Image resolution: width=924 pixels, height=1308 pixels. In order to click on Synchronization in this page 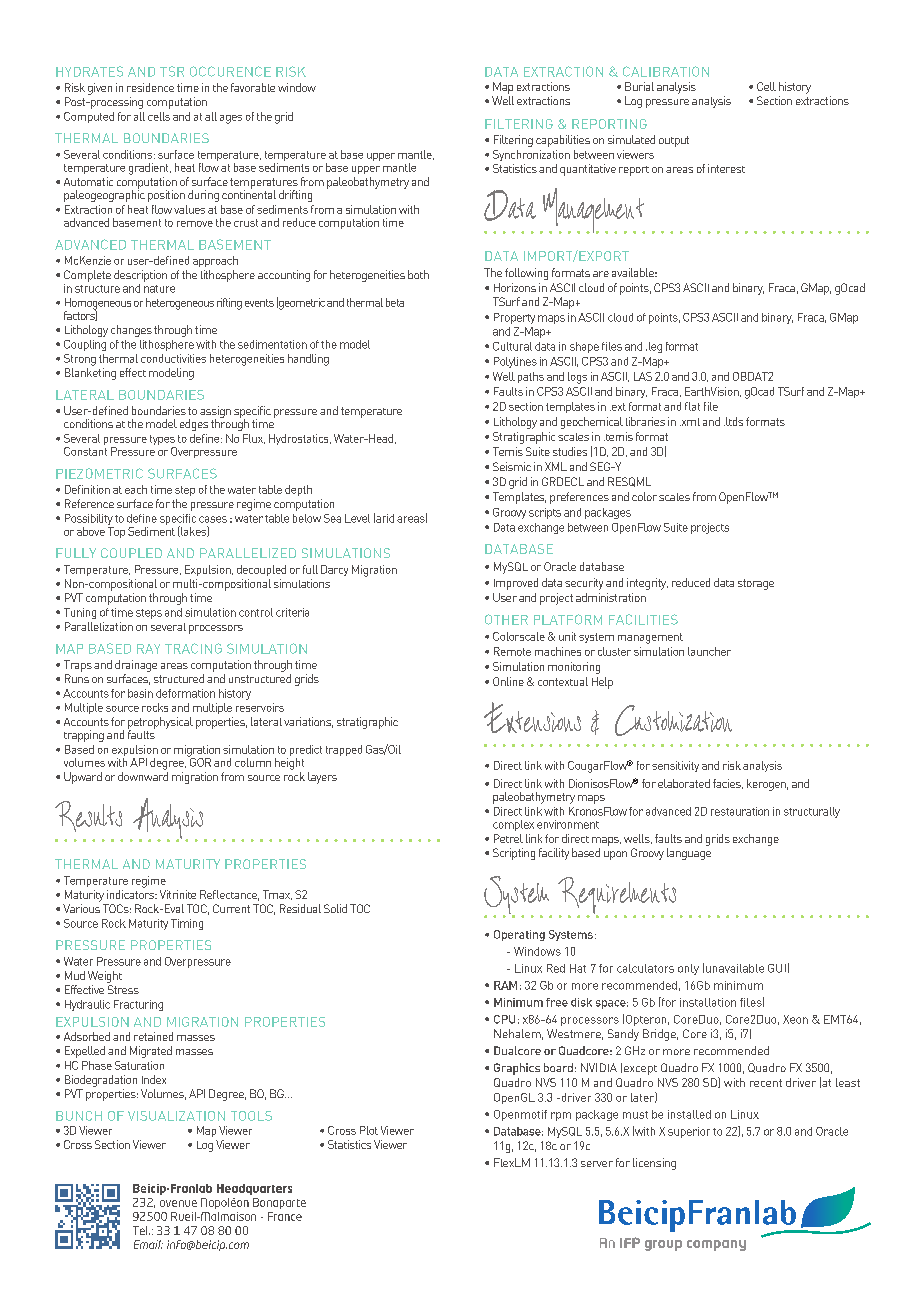, I will do `click(531, 155)`.
